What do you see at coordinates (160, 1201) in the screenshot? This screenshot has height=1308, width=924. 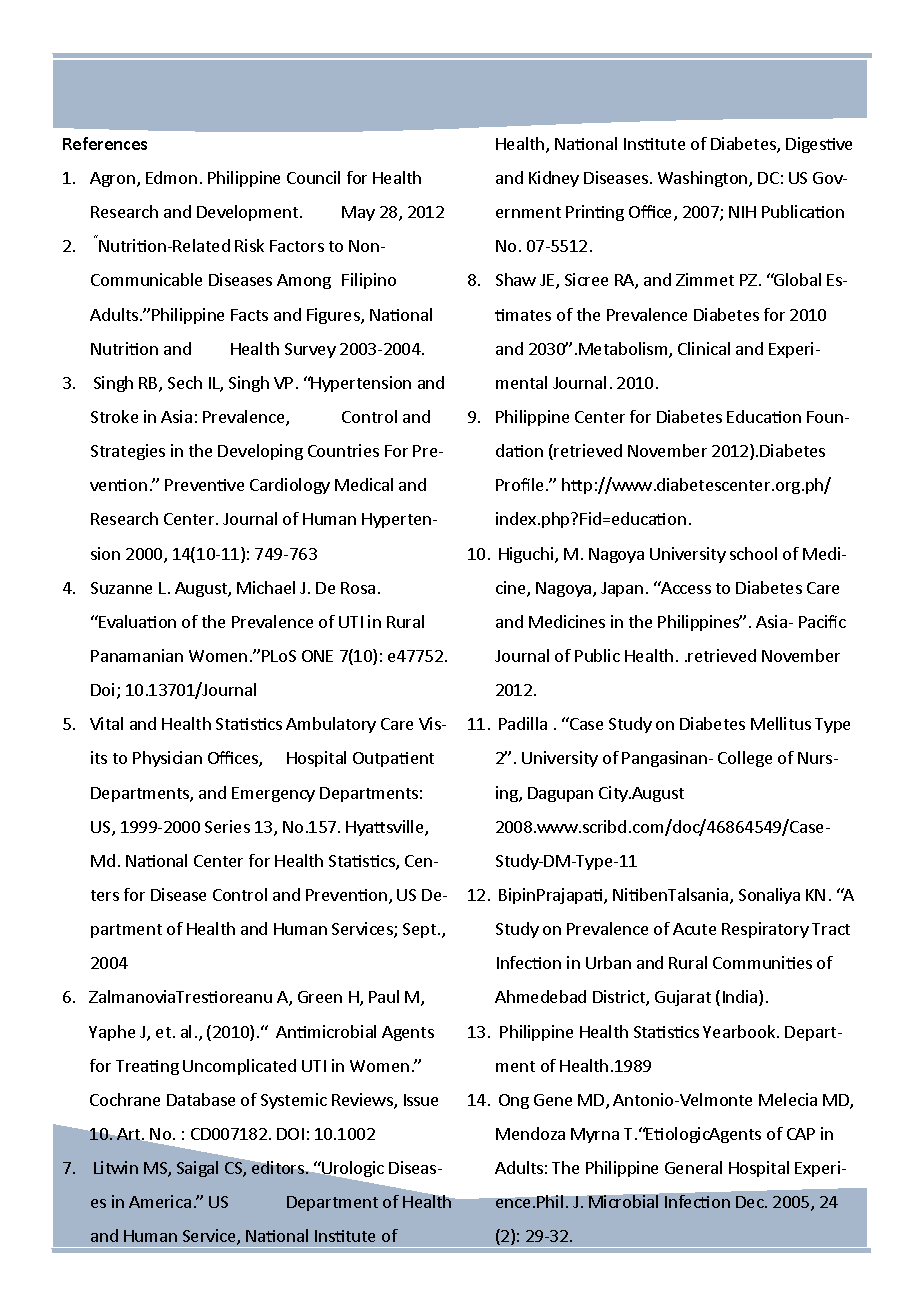 I see `America` at bounding box center [160, 1201].
